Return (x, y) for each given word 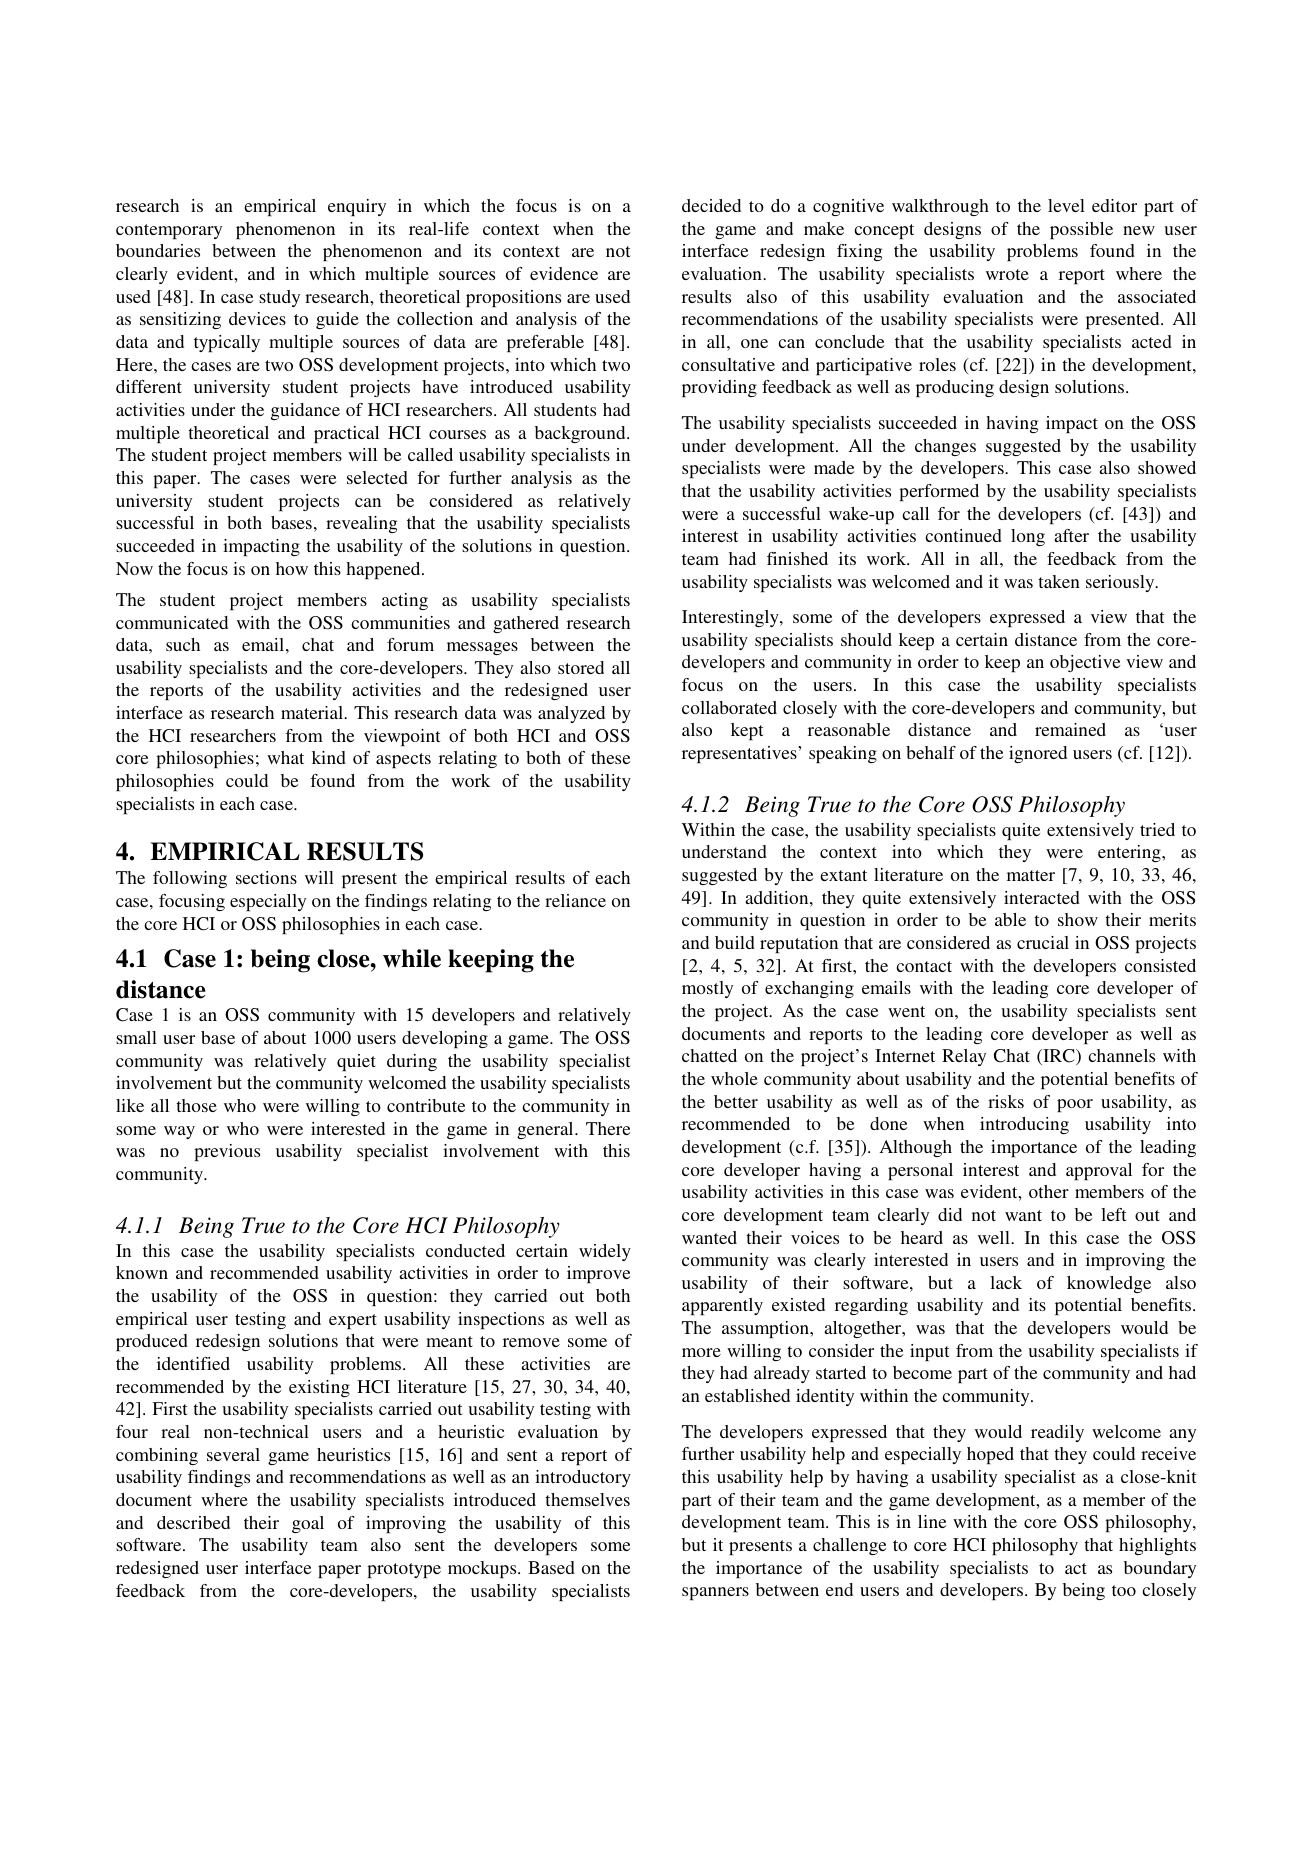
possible (1081, 230)
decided (711, 205)
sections (266, 877)
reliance (575, 900)
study (279, 298)
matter (1031, 875)
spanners (715, 1593)
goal (308, 1524)
